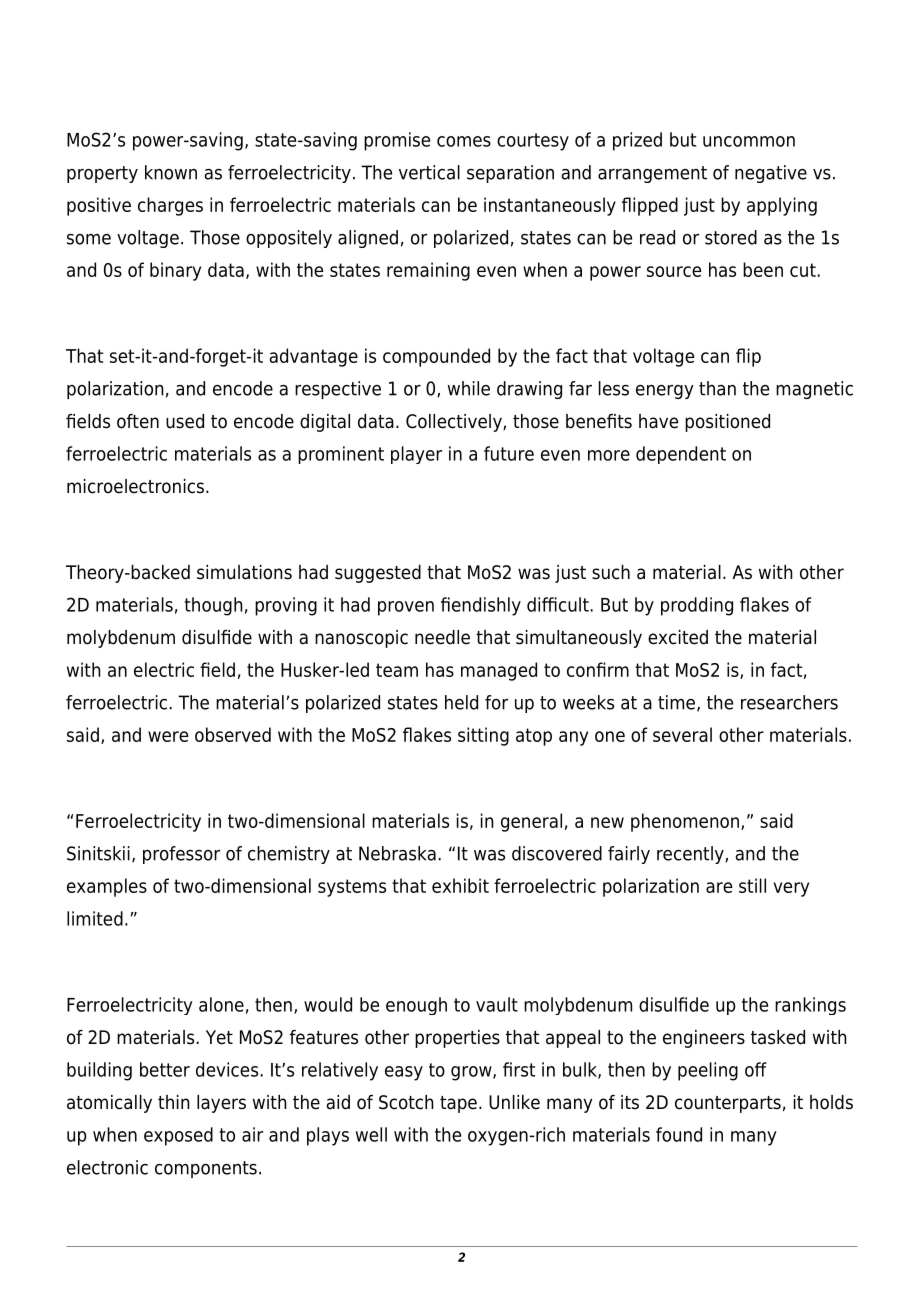 The height and width of the screenshot is (1308, 924). I want to click on dependent, so click(681, 455).
